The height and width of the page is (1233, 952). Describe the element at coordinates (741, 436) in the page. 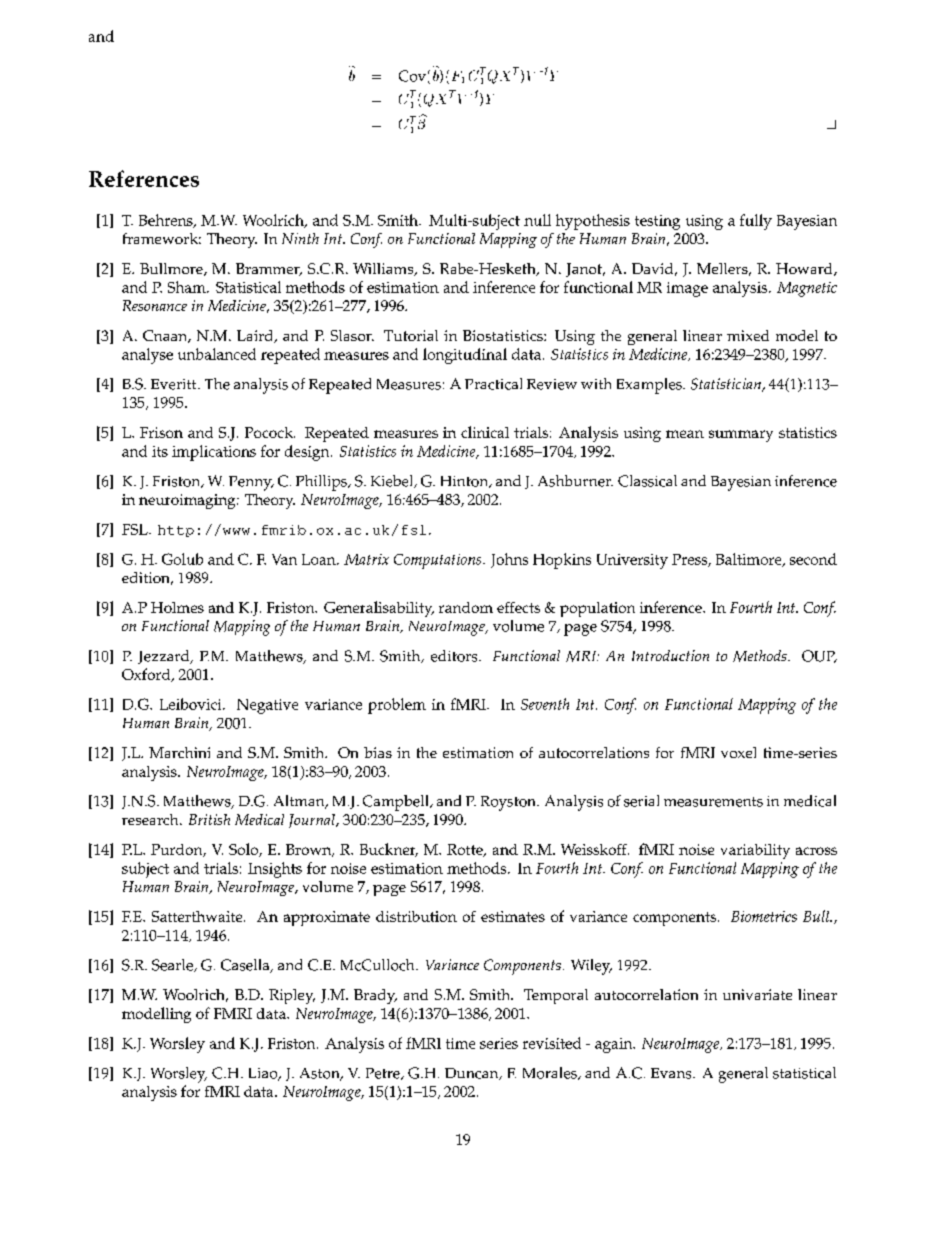

I see `summary` at that location.
